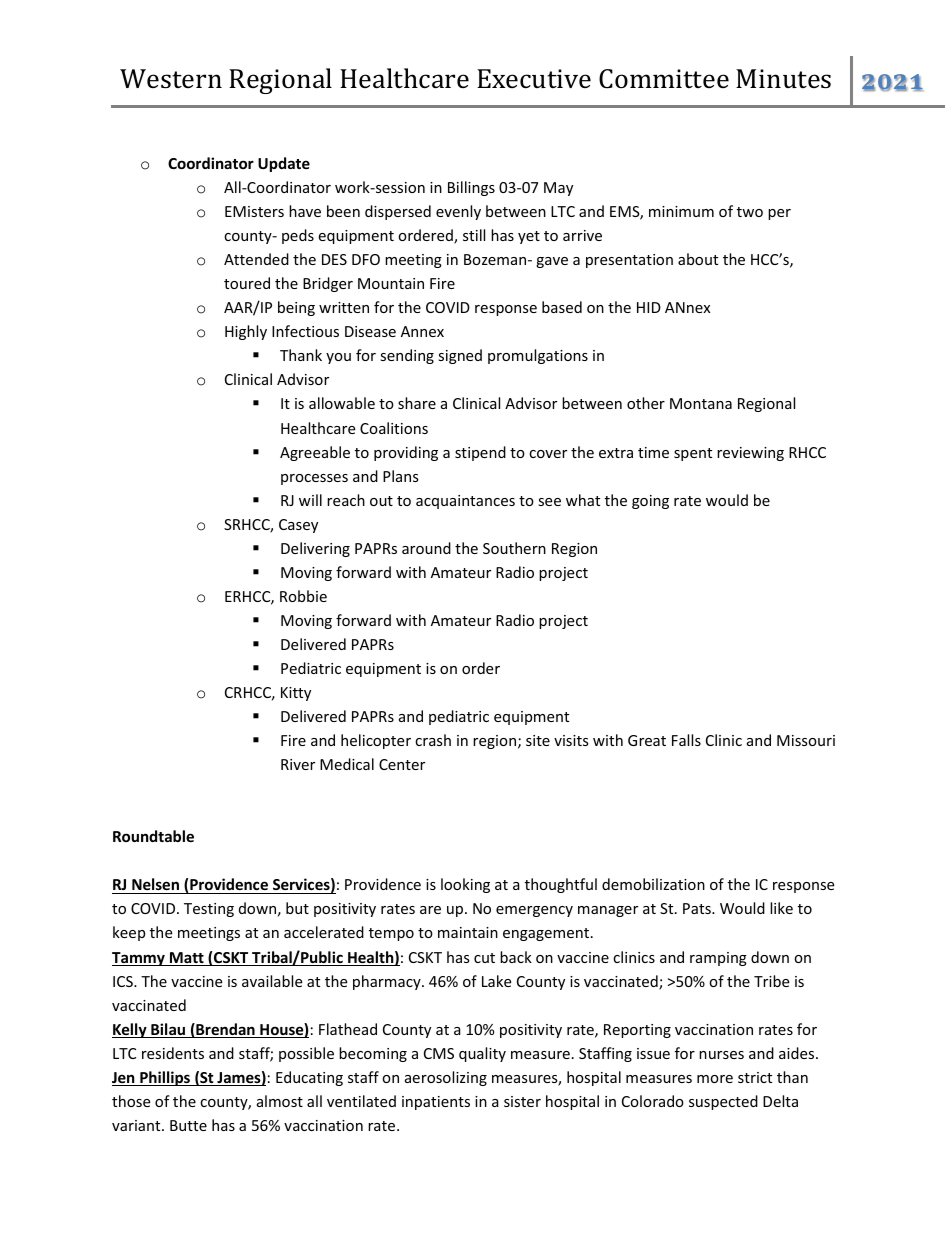  Describe the element at coordinates (460, 356) in the page. I see `signed` at that location.
